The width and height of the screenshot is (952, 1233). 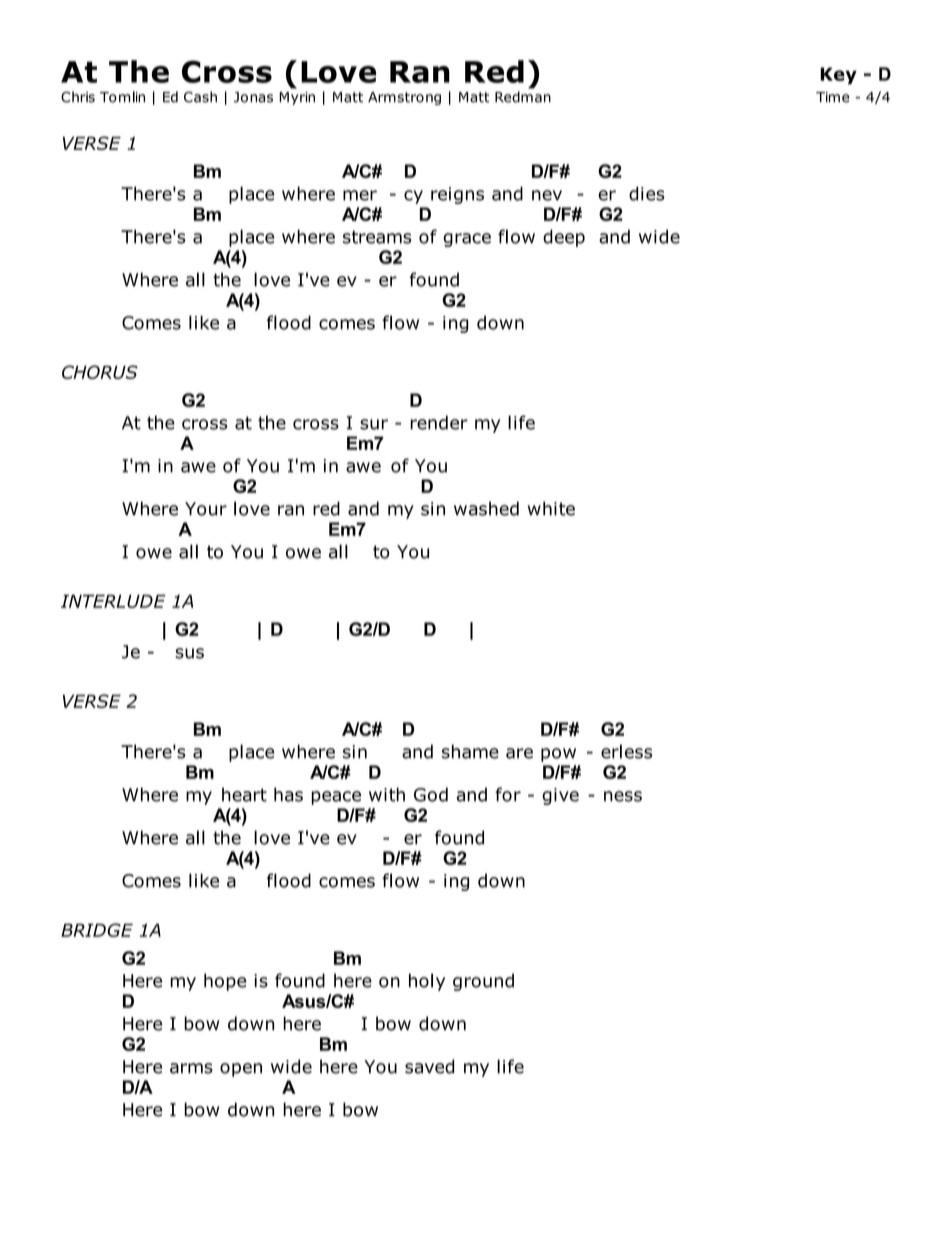 I want to click on open, so click(x=241, y=1070).
